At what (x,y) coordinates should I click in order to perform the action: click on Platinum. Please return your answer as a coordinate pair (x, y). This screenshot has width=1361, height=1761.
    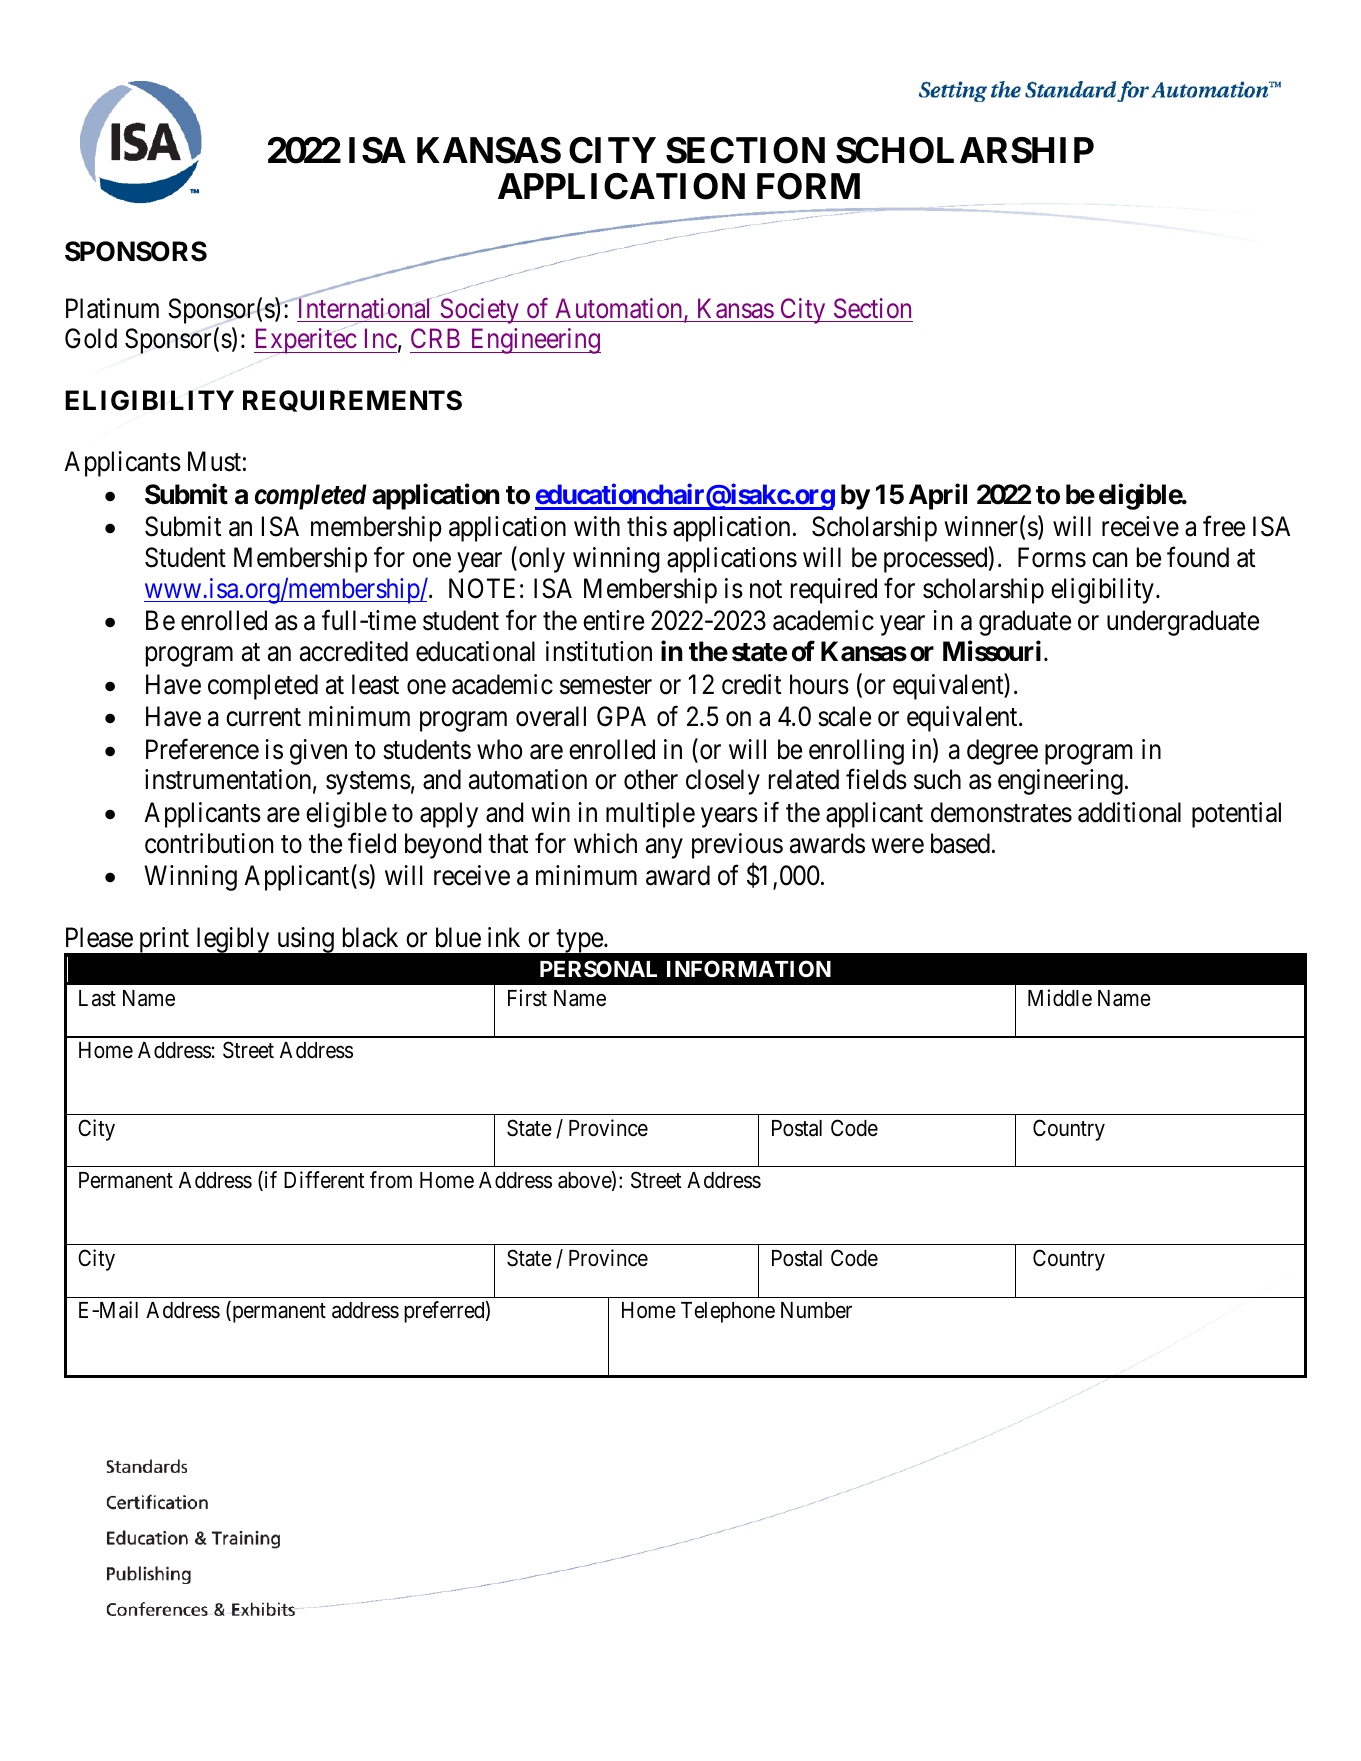
    Looking at the image, I should click on (112, 308).
